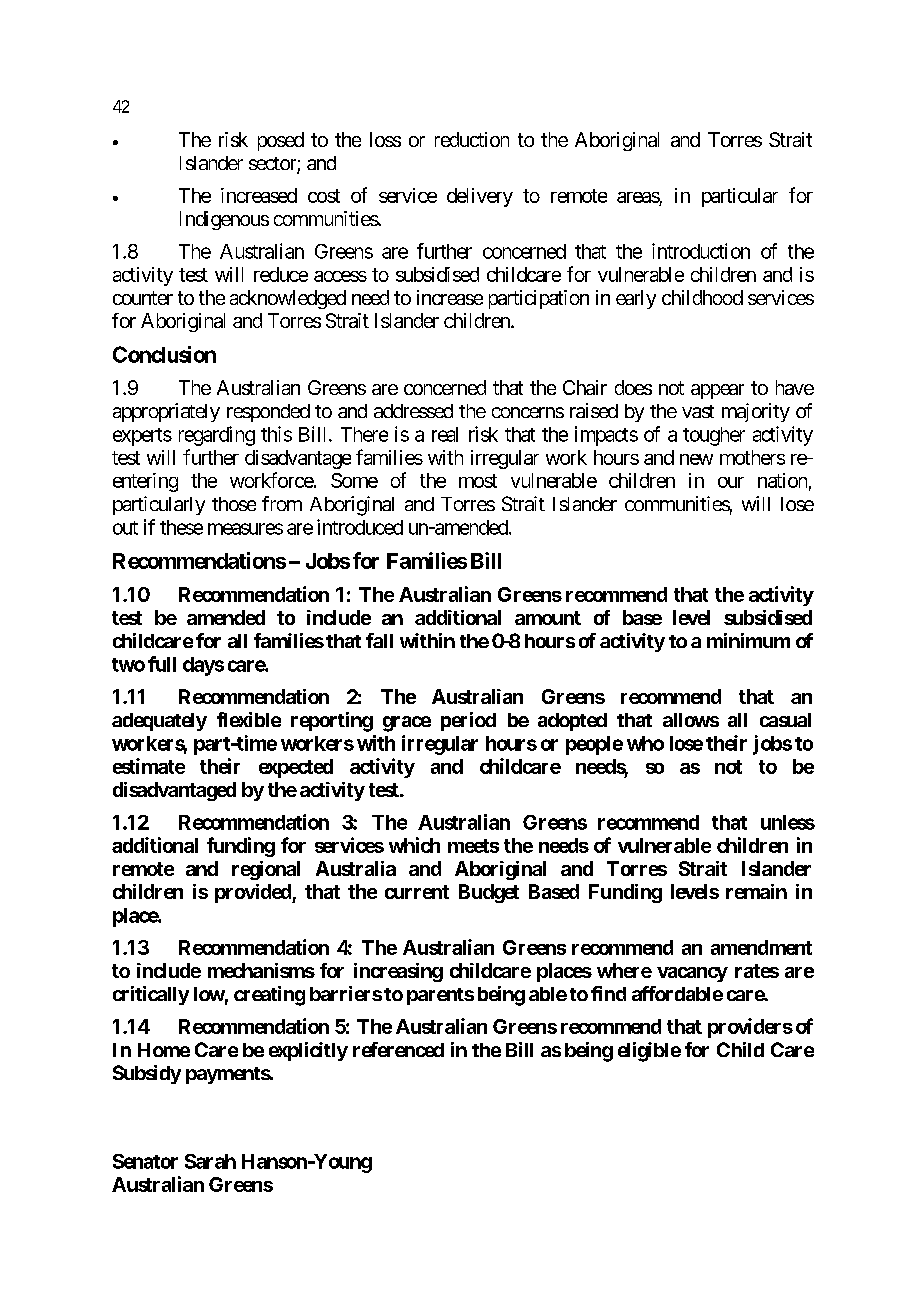 The image size is (924, 1308). Describe the element at coordinates (701, 251) in the page. I see `introduction` at that location.
